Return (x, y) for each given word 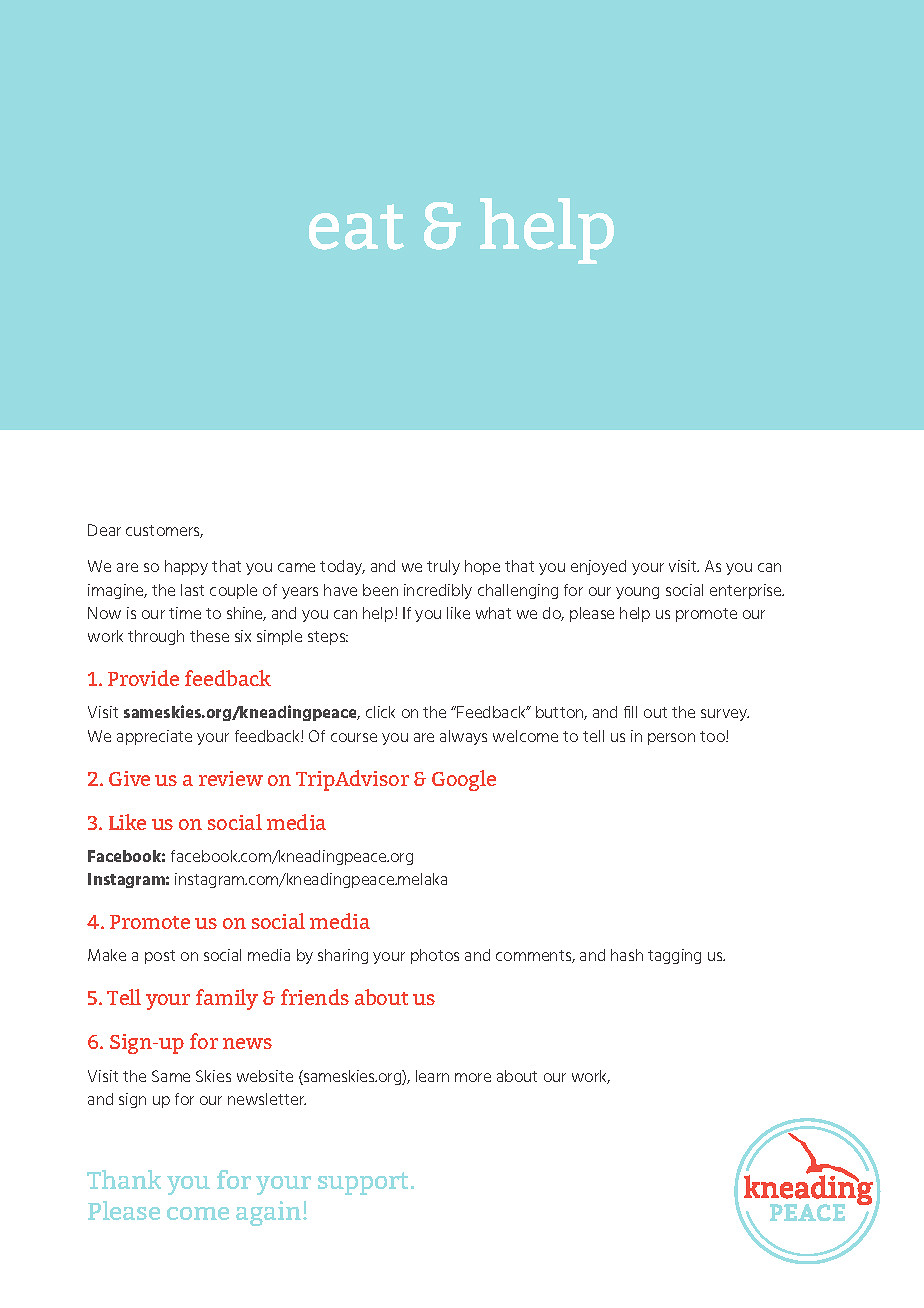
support (363, 1183)
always (463, 737)
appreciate (154, 737)
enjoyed (598, 567)
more (473, 1077)
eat (356, 227)
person (671, 739)
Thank (124, 1179)
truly (443, 567)
